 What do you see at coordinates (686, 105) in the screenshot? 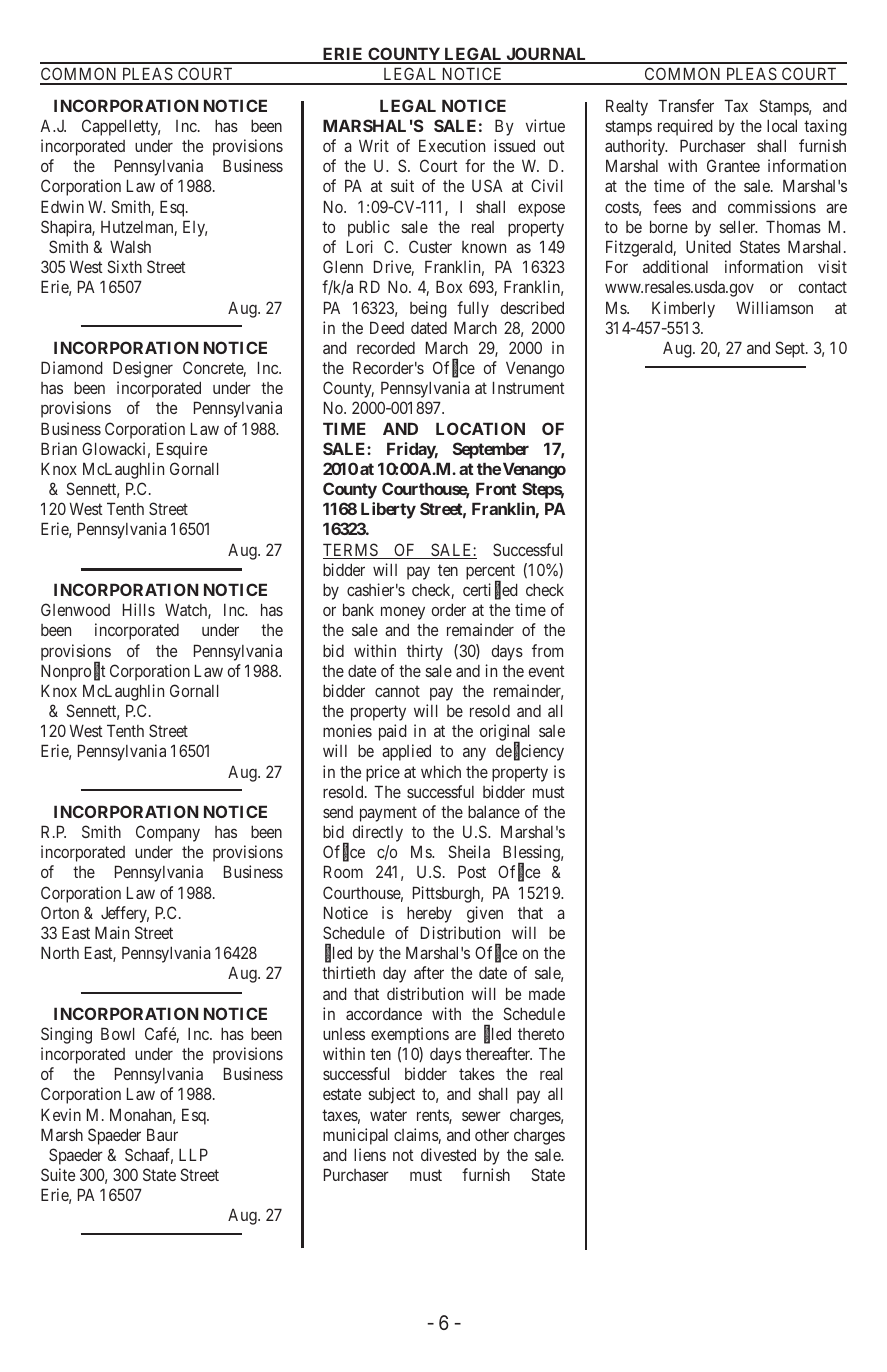
I see `Transfer` at bounding box center [686, 105].
